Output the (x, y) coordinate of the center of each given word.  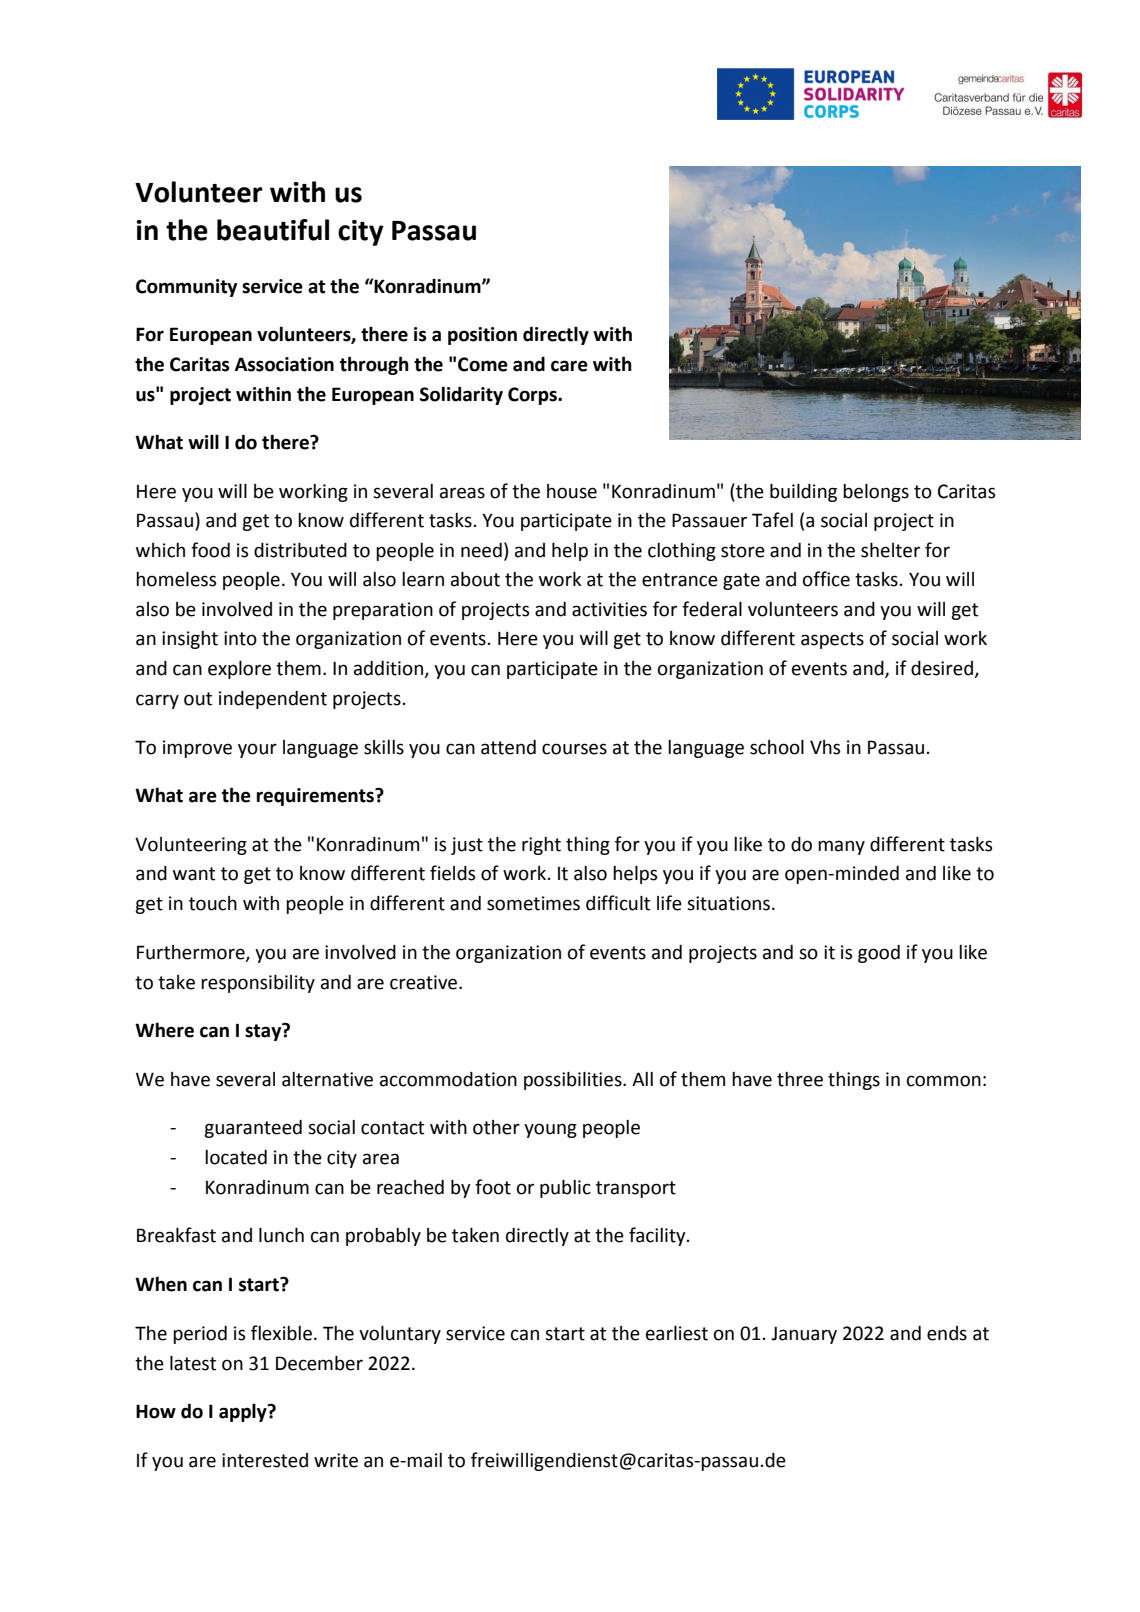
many (841, 847)
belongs (876, 493)
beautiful (273, 230)
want (194, 874)
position (482, 336)
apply (244, 1413)
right (541, 846)
